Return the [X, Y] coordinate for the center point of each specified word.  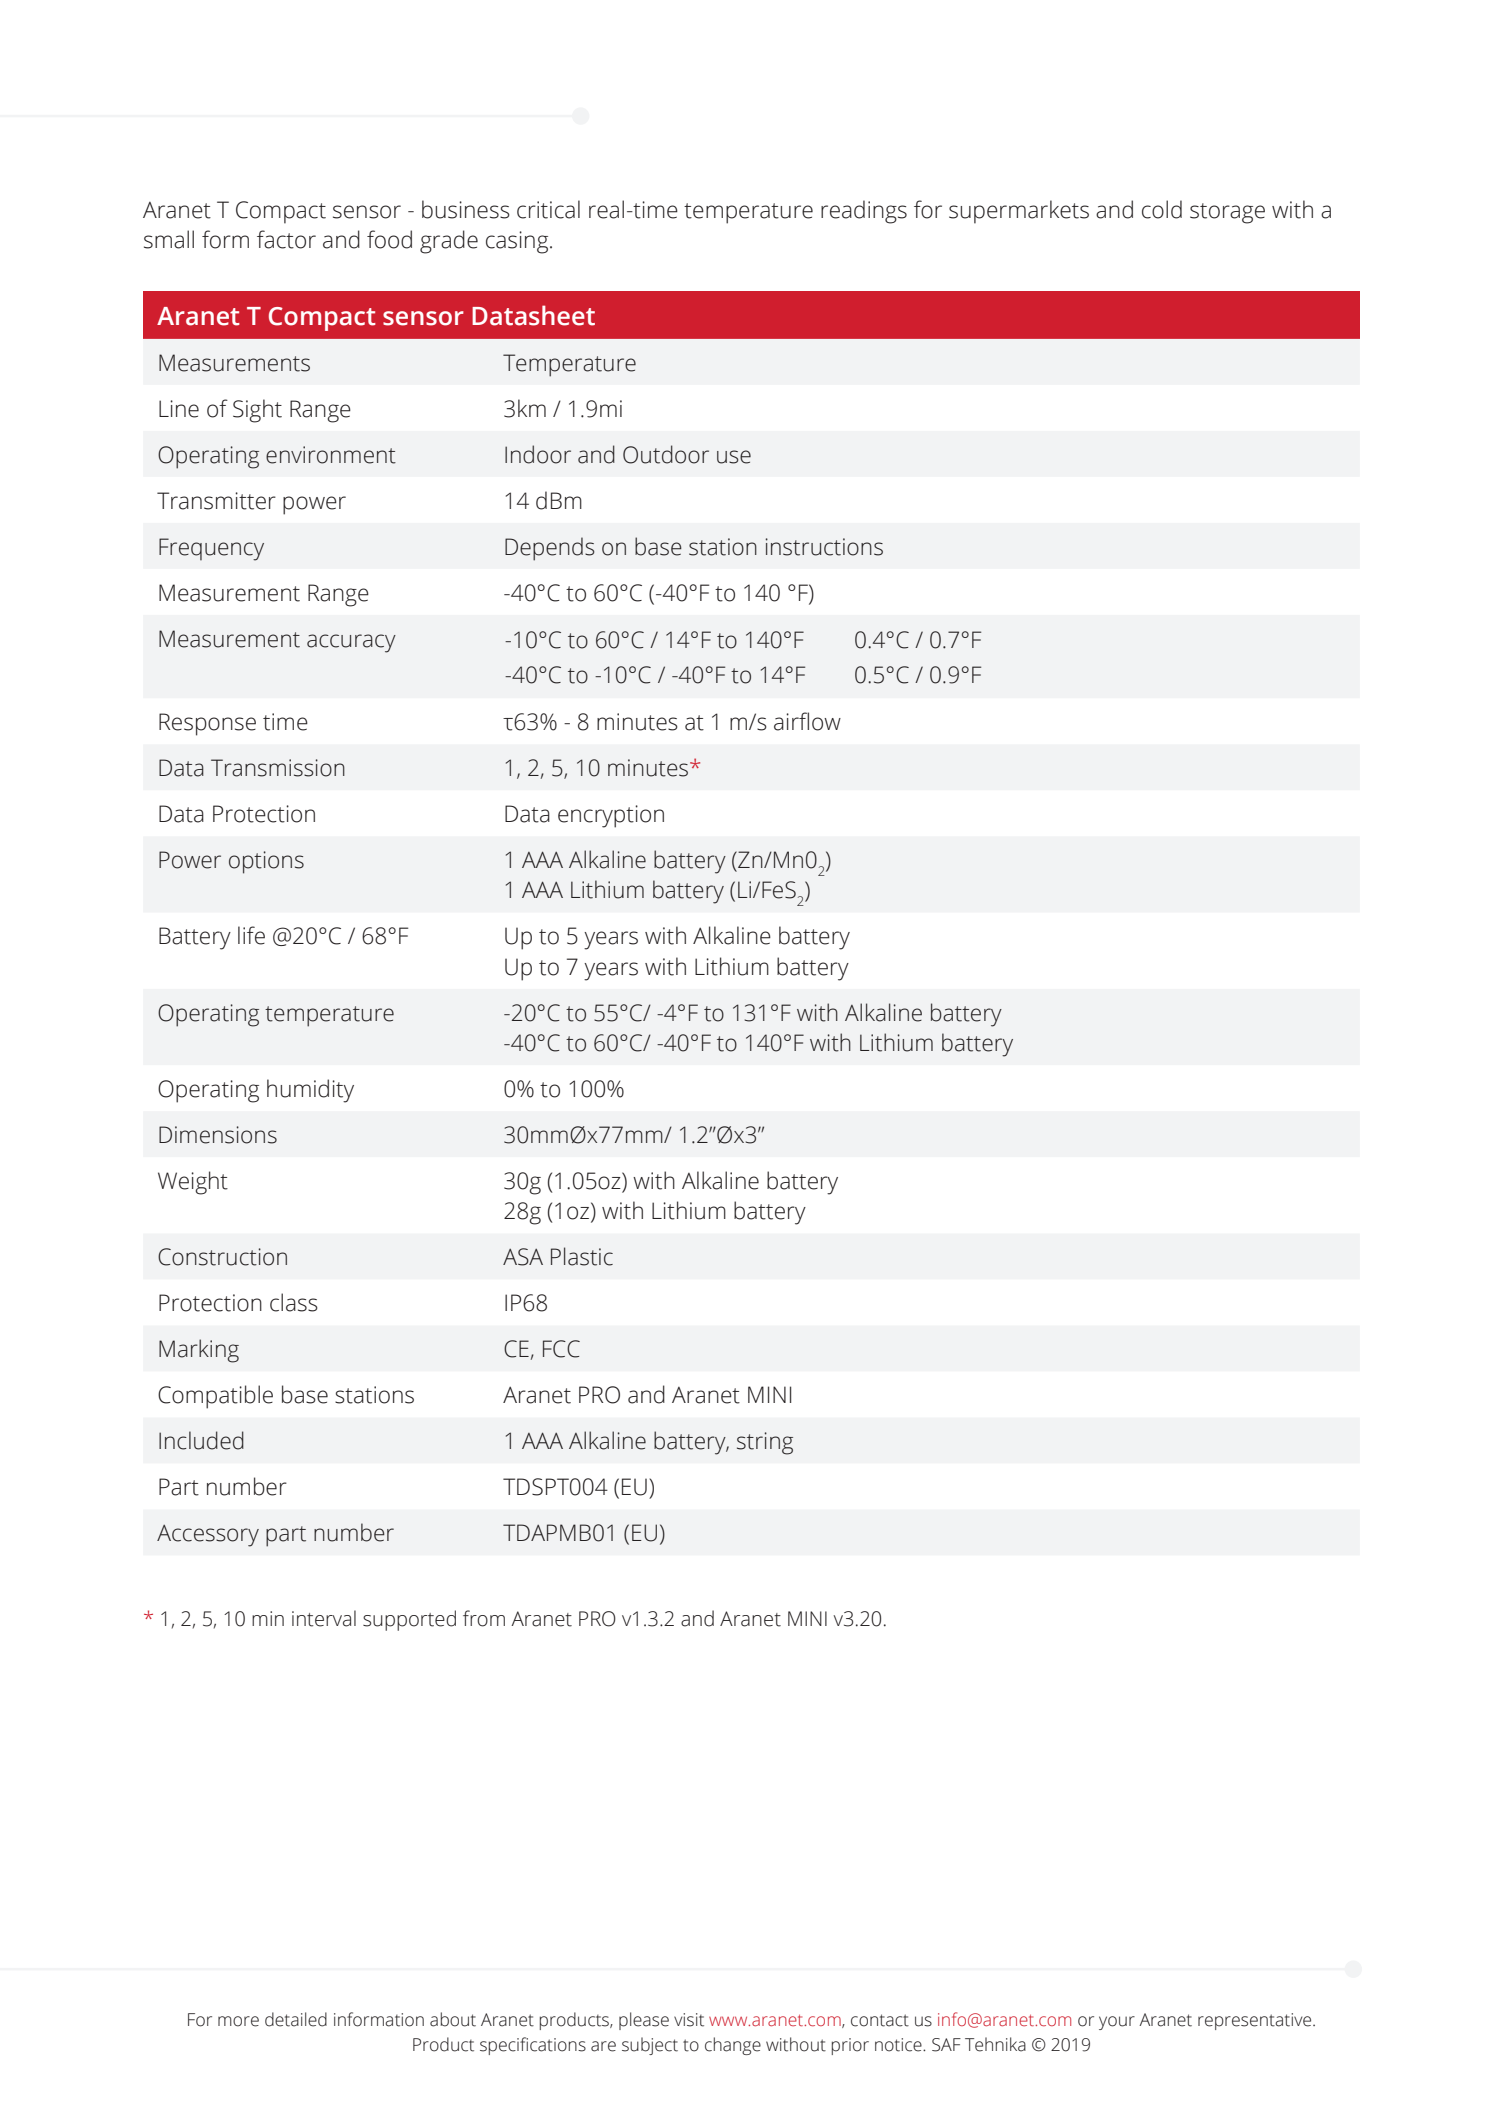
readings [864, 212]
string [765, 1443]
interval [324, 1618]
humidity [310, 1091]
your [1117, 2023]
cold [1162, 209]
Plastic [582, 1256]
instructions [824, 547]
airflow [807, 721]
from [484, 1618]
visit [689, 2020]
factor [286, 239]
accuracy [351, 643]
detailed [296, 2019]
